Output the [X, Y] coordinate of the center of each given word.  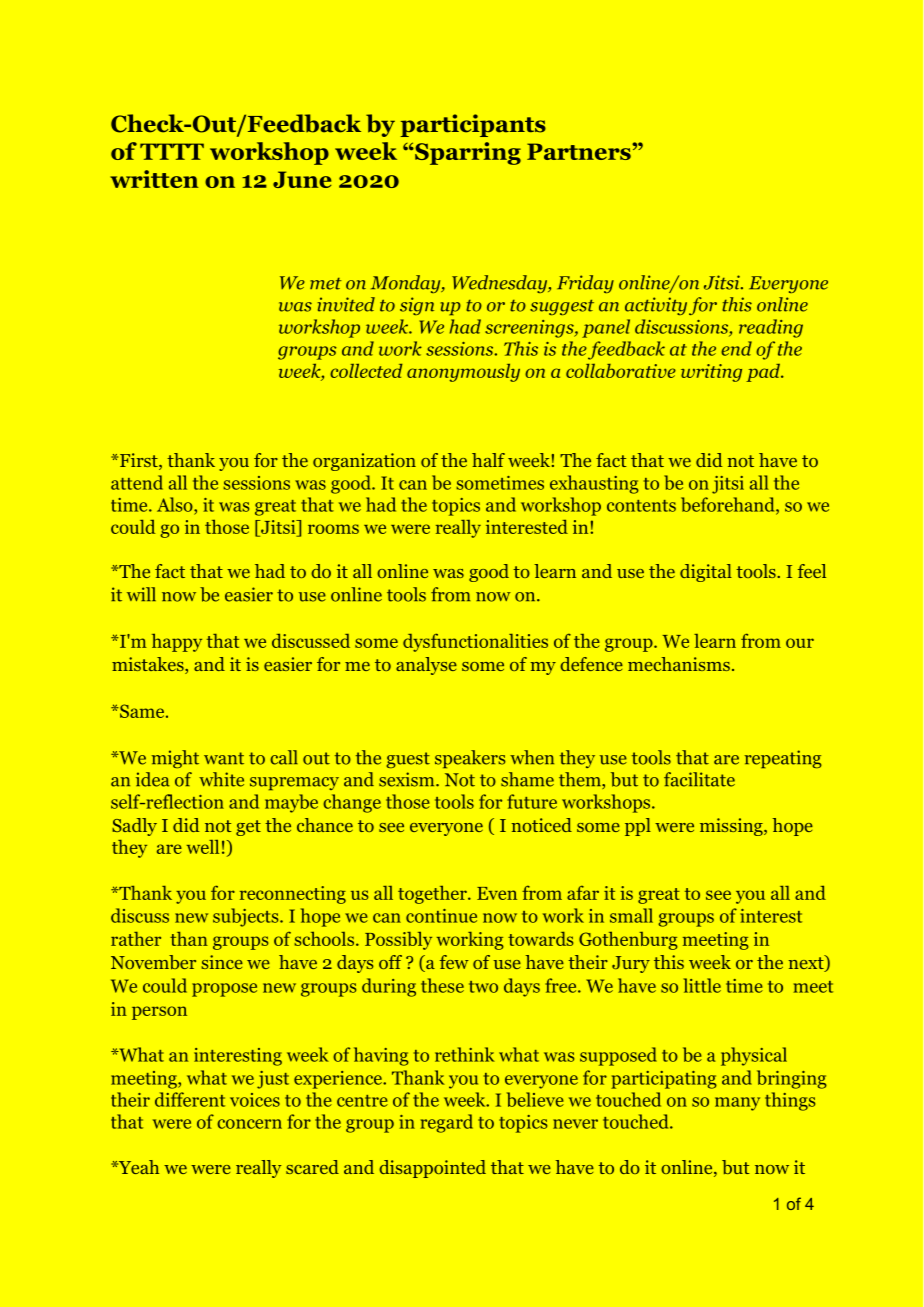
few [454, 962]
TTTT [172, 151]
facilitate [699, 779]
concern [249, 1124]
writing [711, 373]
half [488, 460]
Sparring [467, 153]
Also [176, 504]
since [222, 962]
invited [346, 304]
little [702, 985]
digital [706, 573]
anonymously [463, 372]
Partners [580, 151]
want [224, 758]
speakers [470, 759]
